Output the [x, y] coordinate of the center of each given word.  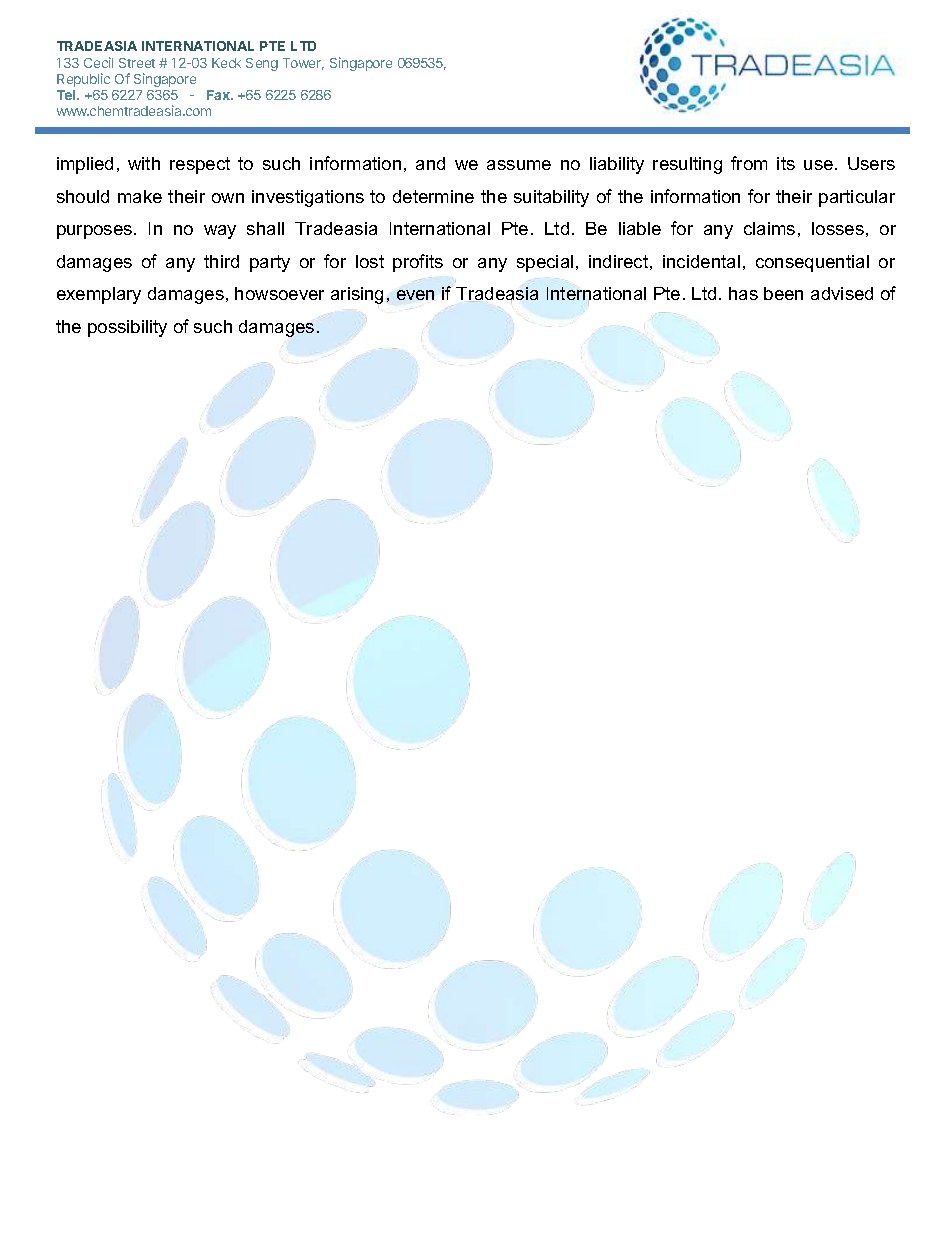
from [749, 163]
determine [433, 196]
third [221, 261]
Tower [303, 64]
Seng [262, 64]
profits [418, 263]
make [140, 196]
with [144, 163]
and [430, 163]
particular [857, 198]
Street [137, 63]
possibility [127, 328]
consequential [812, 263]
